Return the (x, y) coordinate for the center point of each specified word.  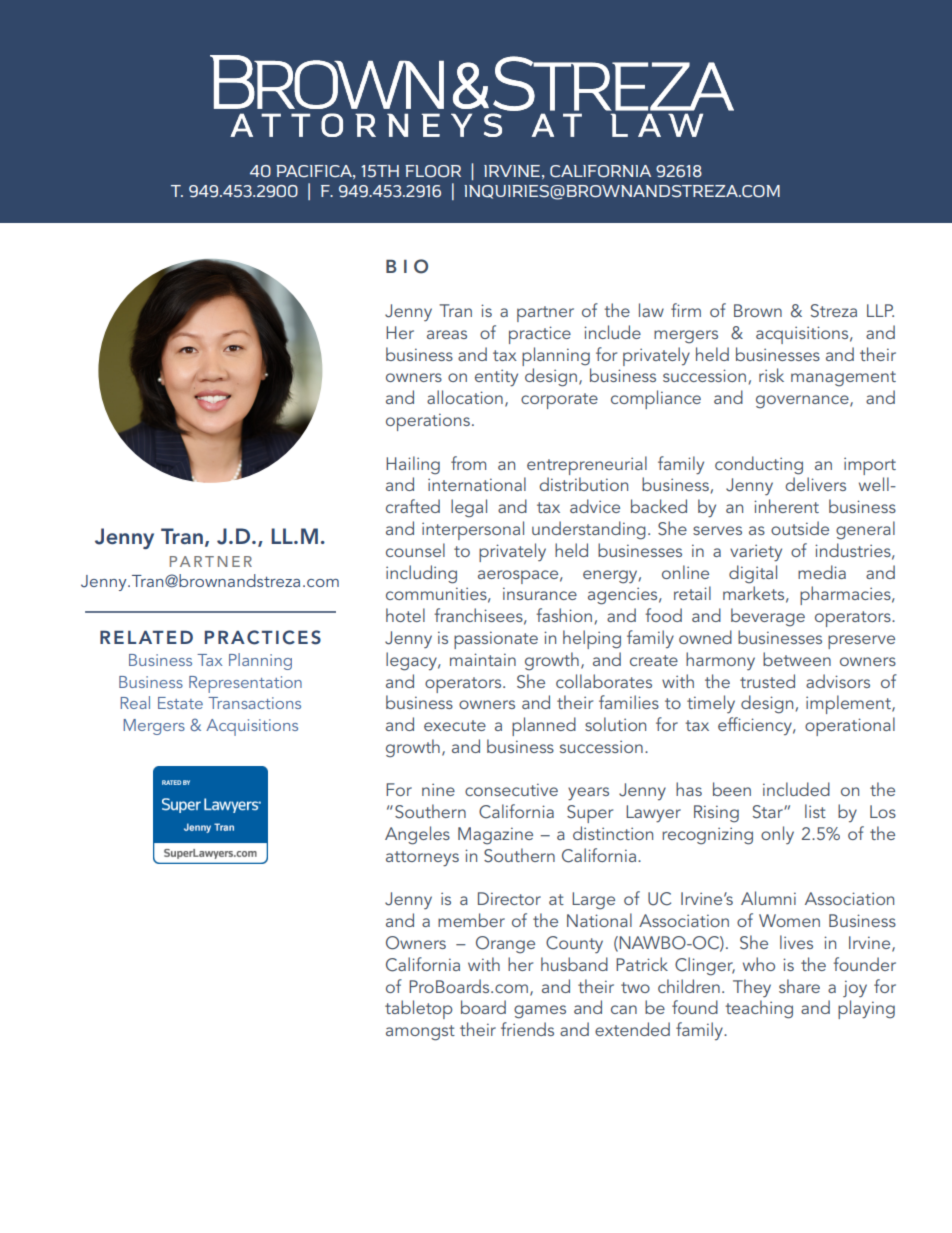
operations (428, 422)
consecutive (511, 789)
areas (447, 334)
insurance (540, 593)
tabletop (419, 1009)
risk (771, 375)
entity (496, 378)
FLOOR (433, 171)
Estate (180, 703)
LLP (880, 310)
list (815, 811)
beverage (768, 617)
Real (135, 702)
